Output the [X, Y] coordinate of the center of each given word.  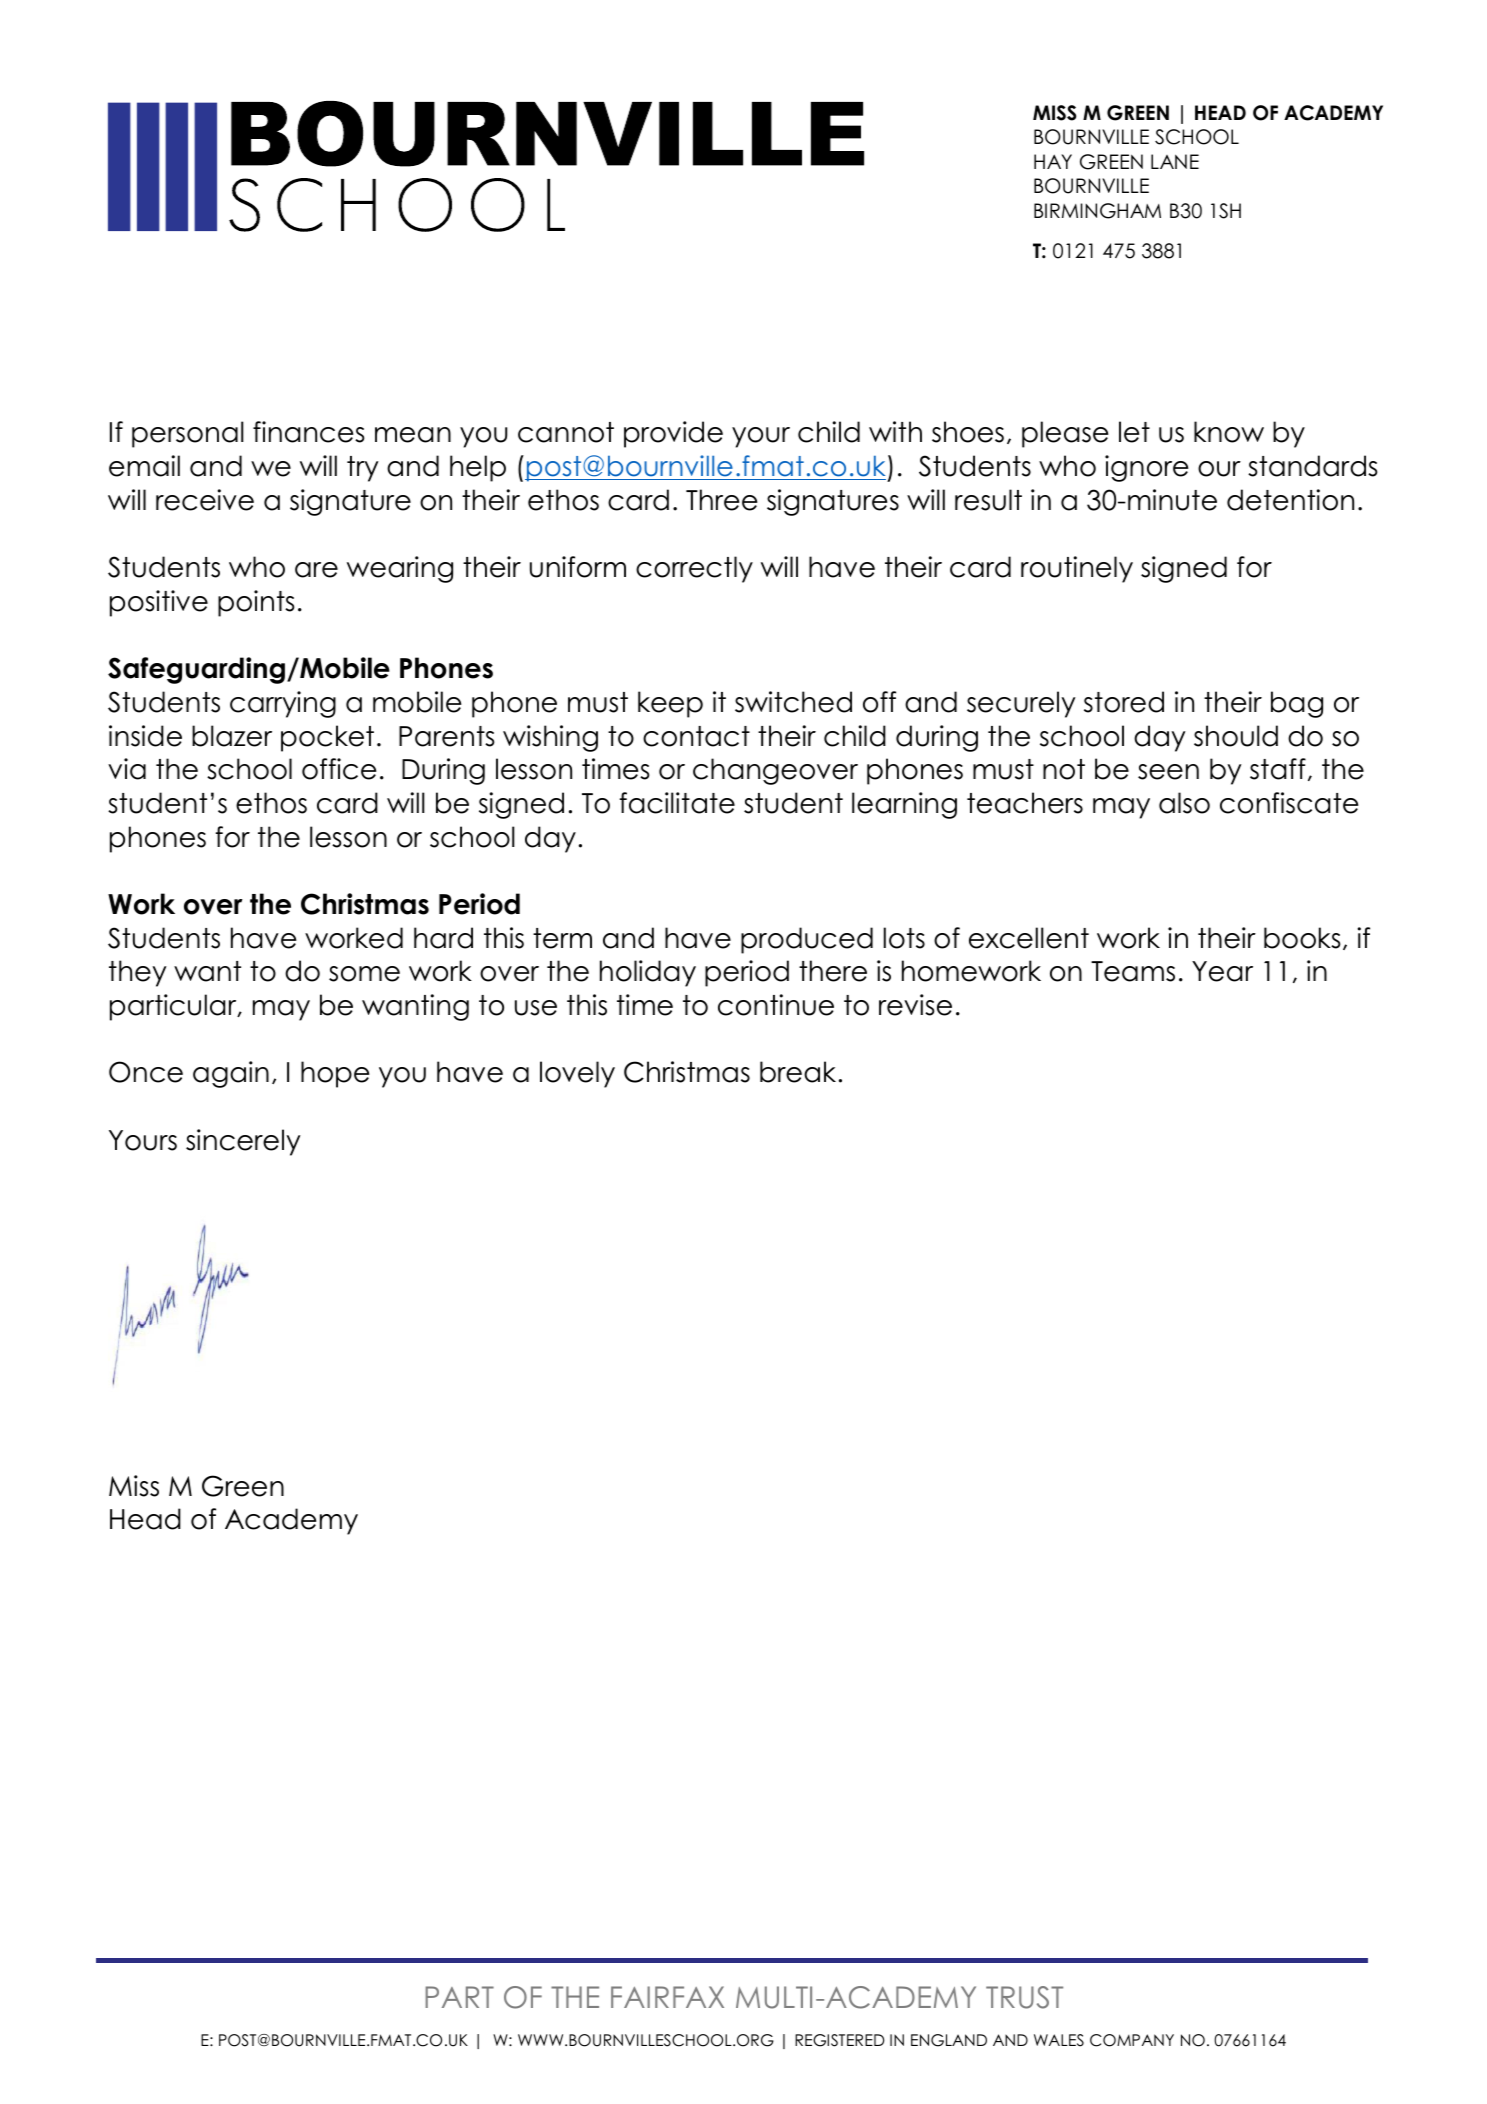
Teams [1133, 971]
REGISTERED [839, 2040]
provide [673, 434]
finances [309, 432]
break [798, 1072]
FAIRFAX [667, 1997]
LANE [1175, 161]
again [231, 1074]
